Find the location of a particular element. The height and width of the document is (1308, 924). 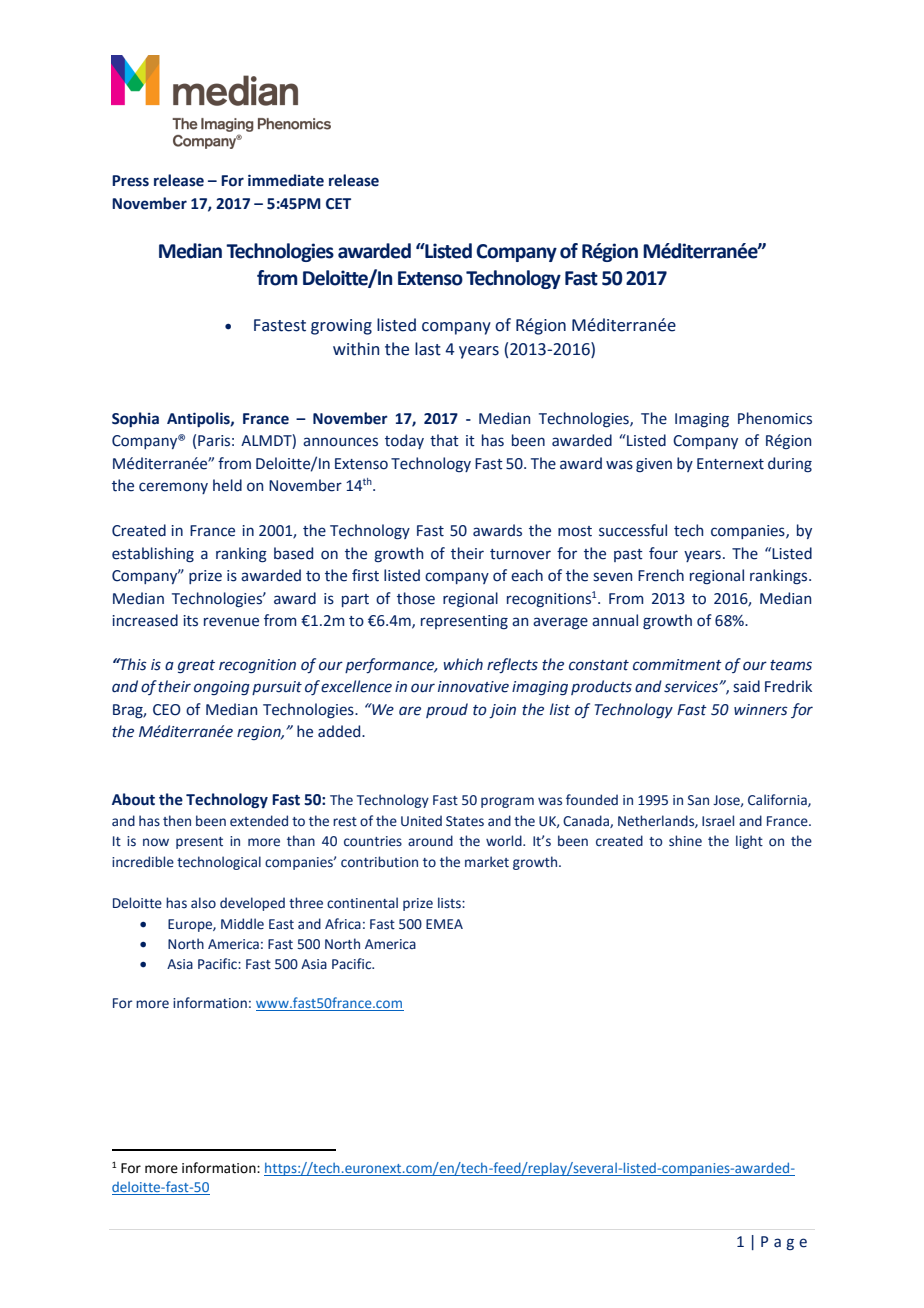

four is located at coordinates (663, 553).
